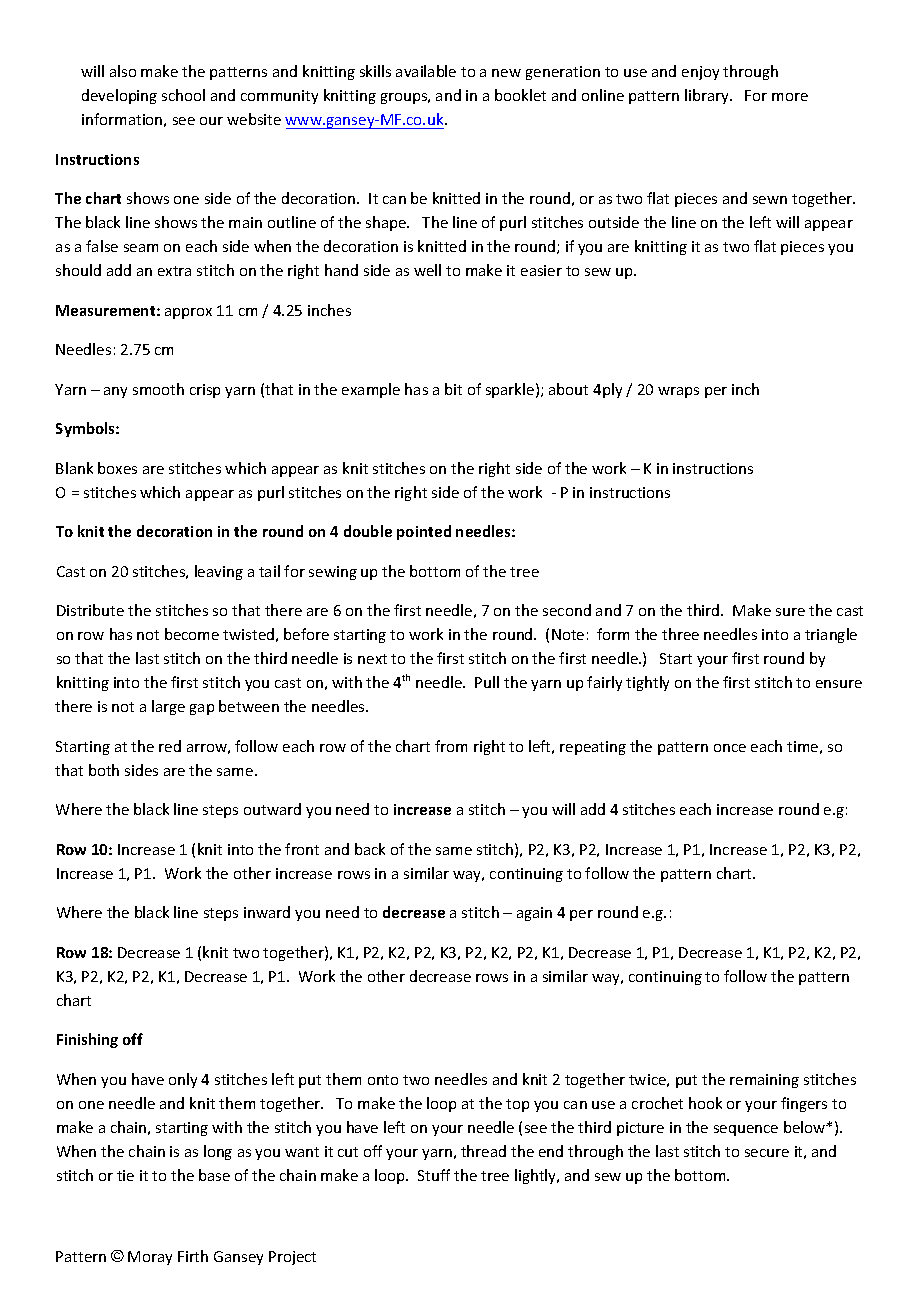 The width and height of the screenshot is (924, 1308). Describe the element at coordinates (453, 389) in the screenshot. I see `bit` at that location.
